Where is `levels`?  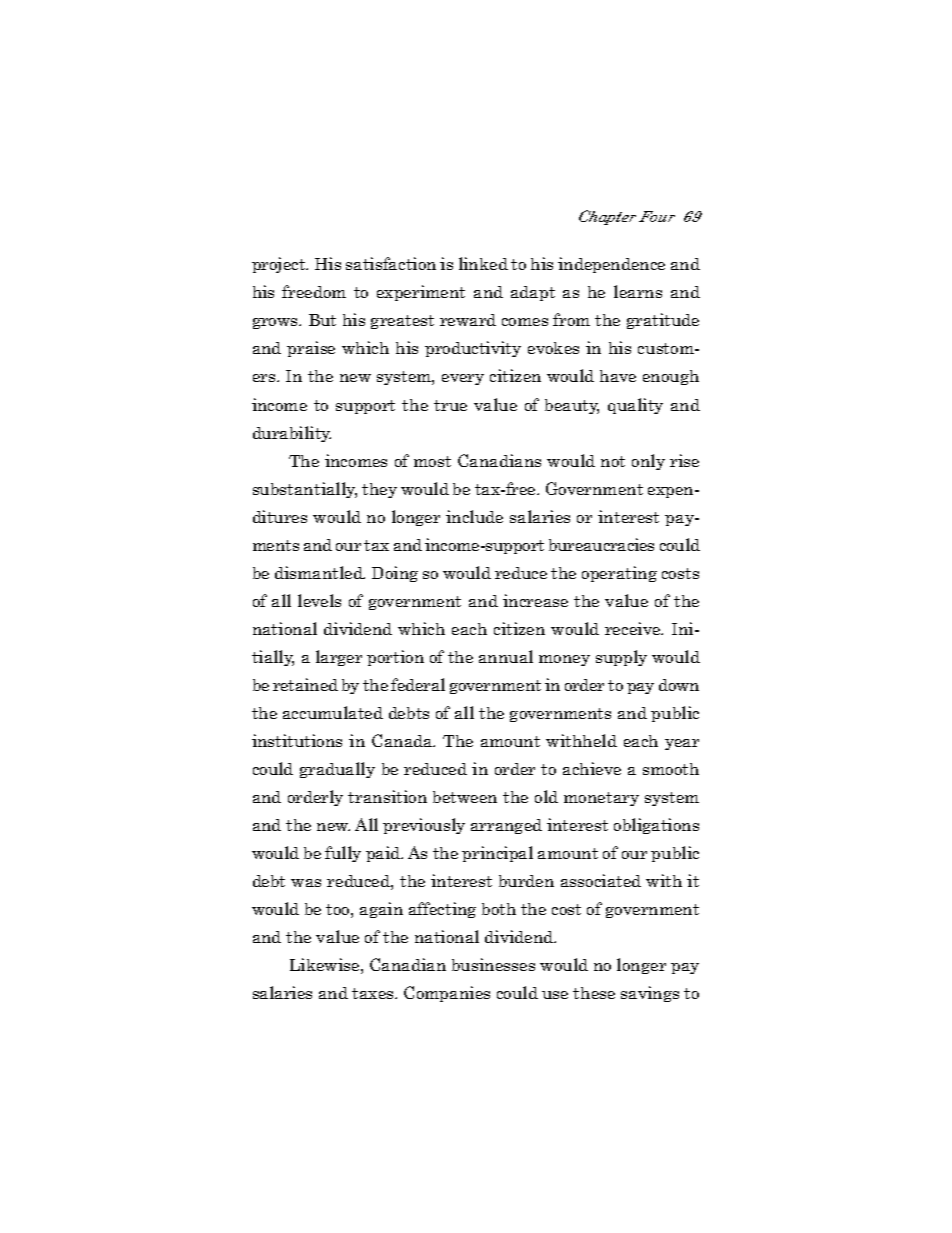
levels is located at coordinates (319, 600).
